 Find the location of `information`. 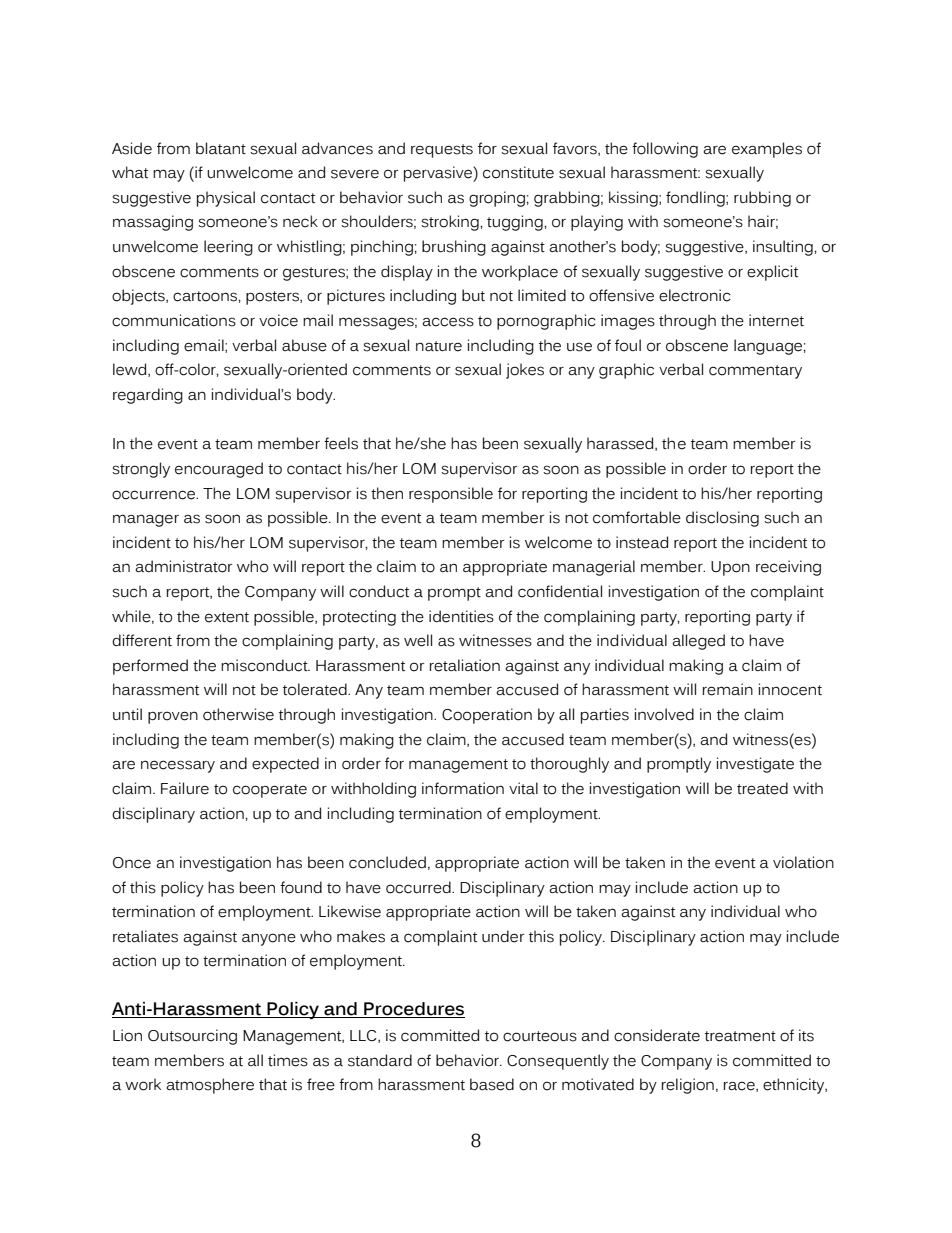

information is located at coordinates (463, 788).
